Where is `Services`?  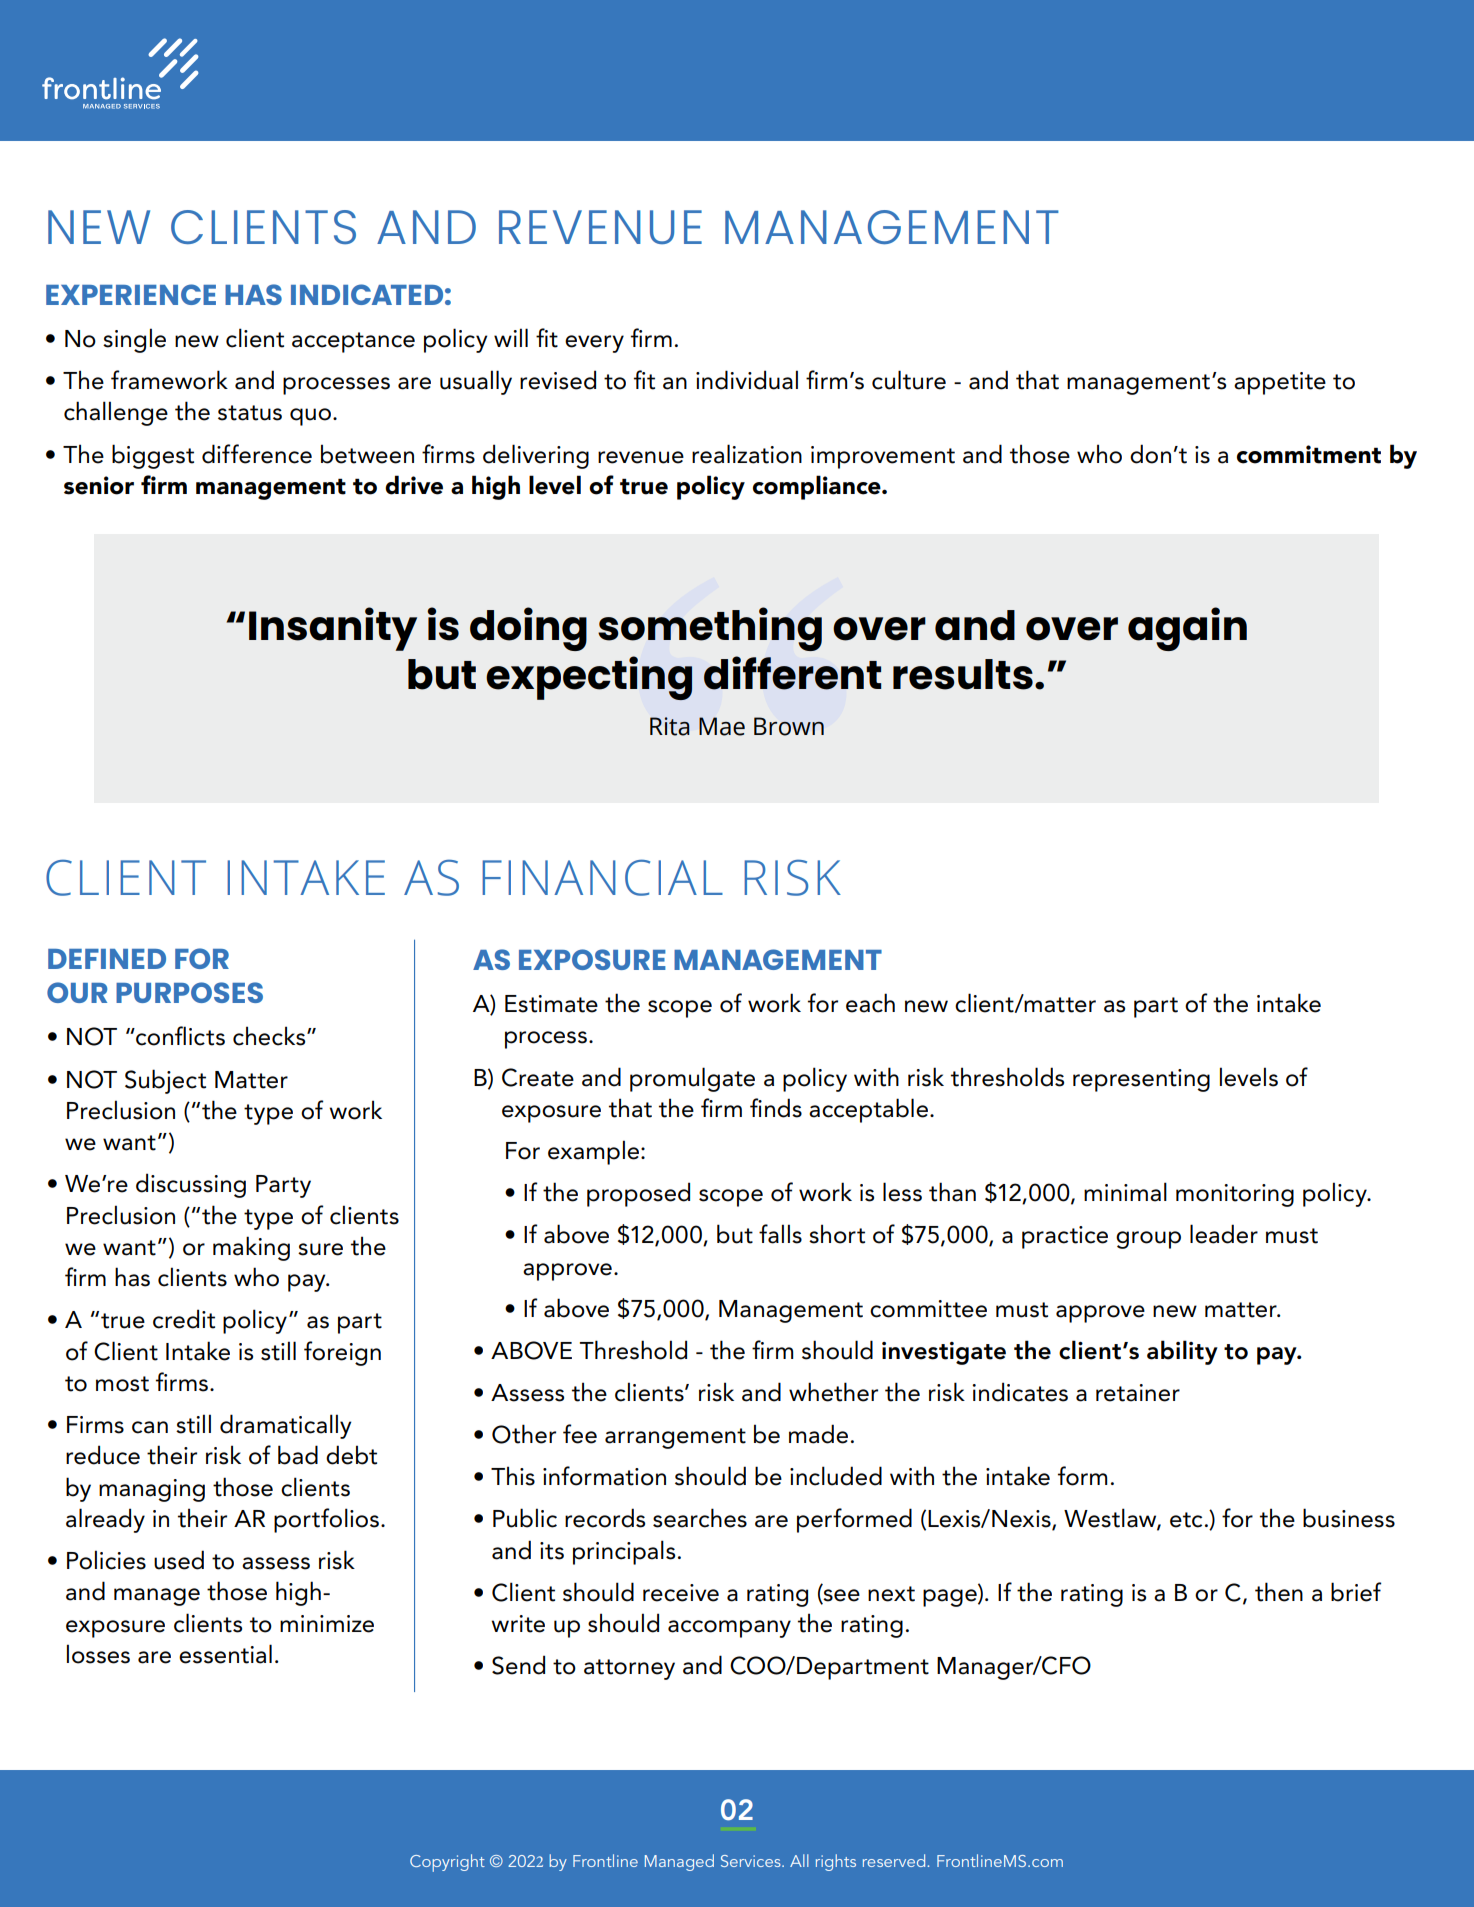
Services is located at coordinates (752, 1861).
